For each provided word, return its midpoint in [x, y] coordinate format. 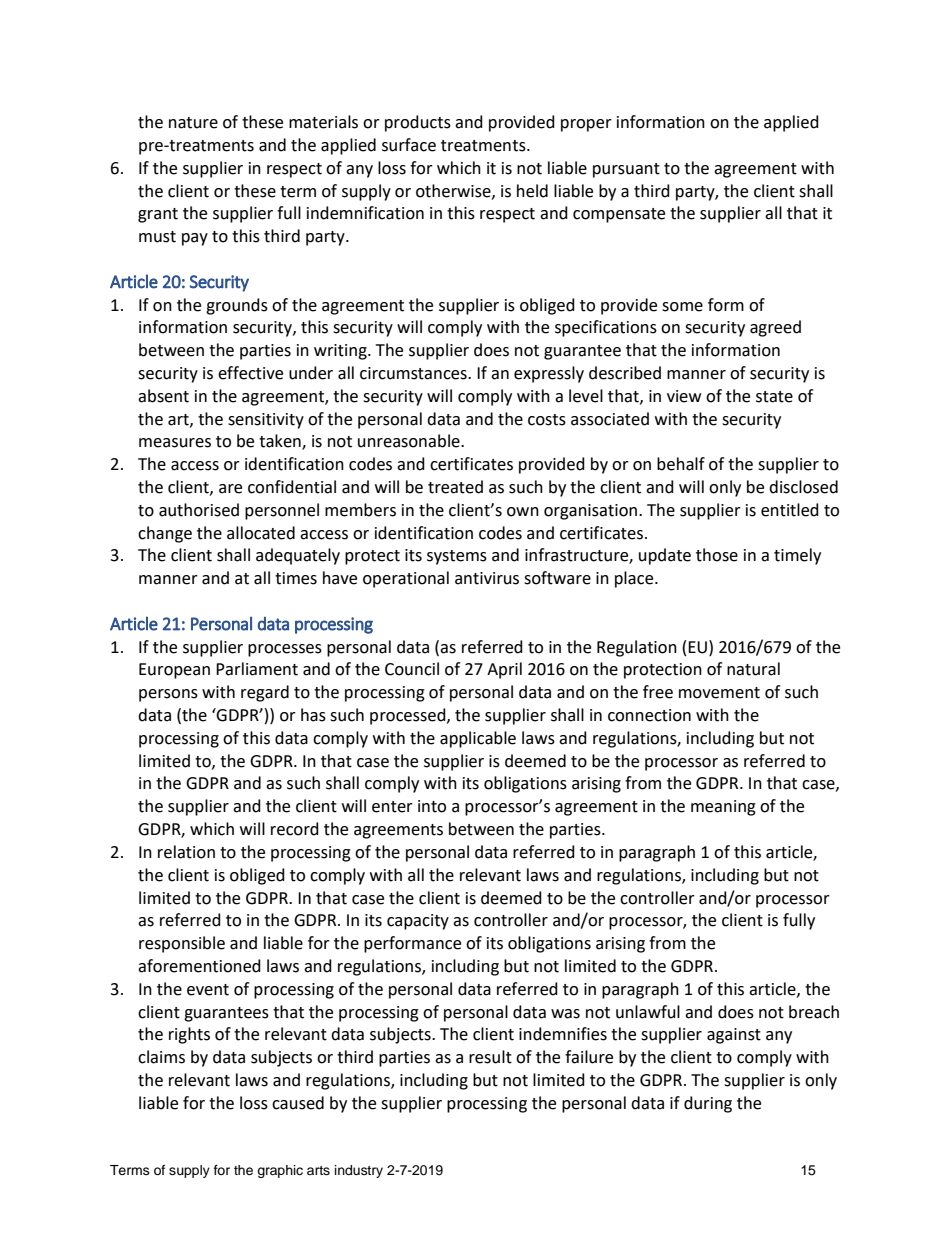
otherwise [454, 191]
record [295, 829]
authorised [199, 510]
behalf [681, 464]
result [490, 1057]
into [432, 806]
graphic [280, 1171]
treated [455, 487]
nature [193, 123]
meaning [723, 808]
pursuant [626, 170]
